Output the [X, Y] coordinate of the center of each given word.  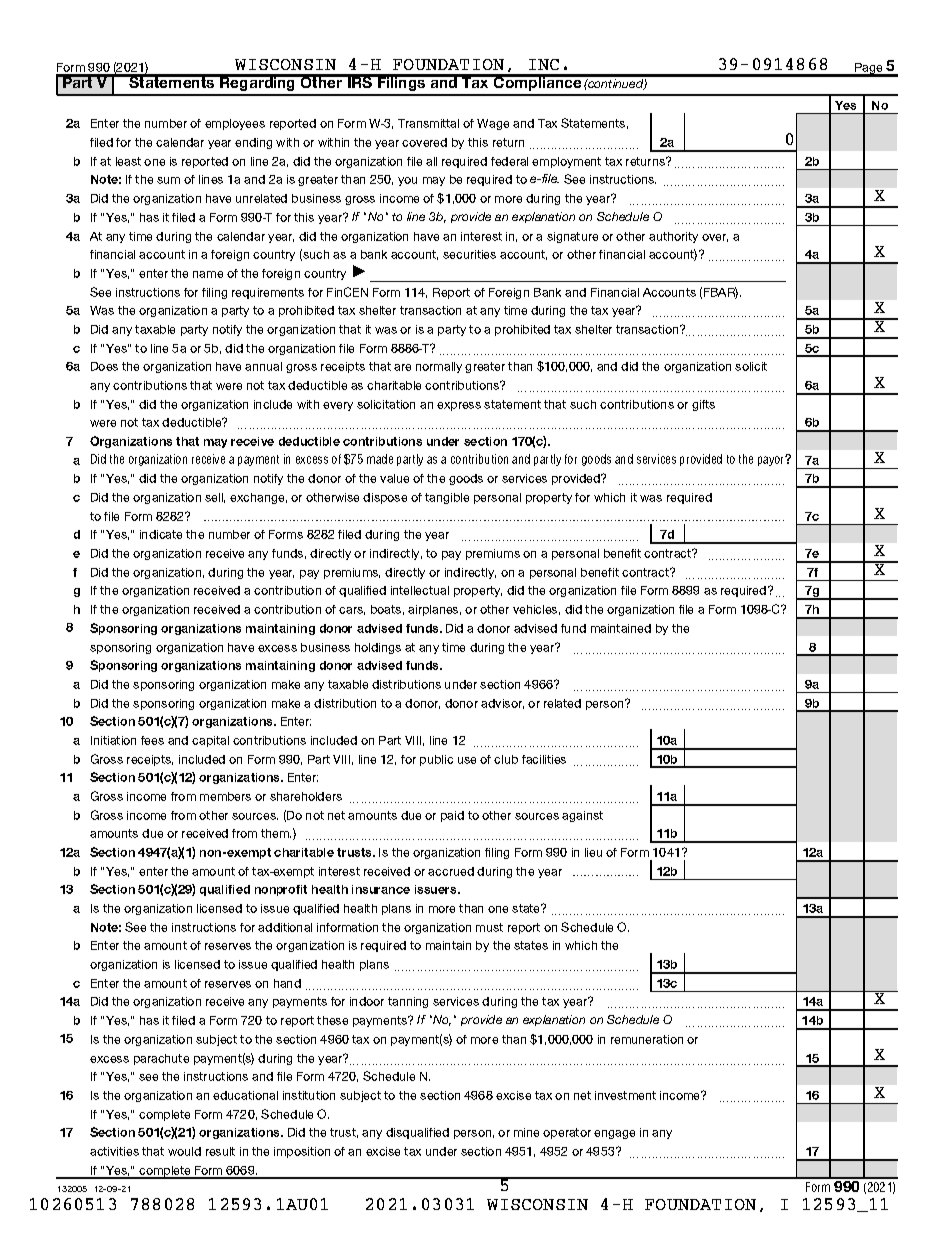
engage [614, 1134]
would [184, 1151]
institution [309, 1095]
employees [235, 124]
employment [566, 162]
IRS [360, 81]
